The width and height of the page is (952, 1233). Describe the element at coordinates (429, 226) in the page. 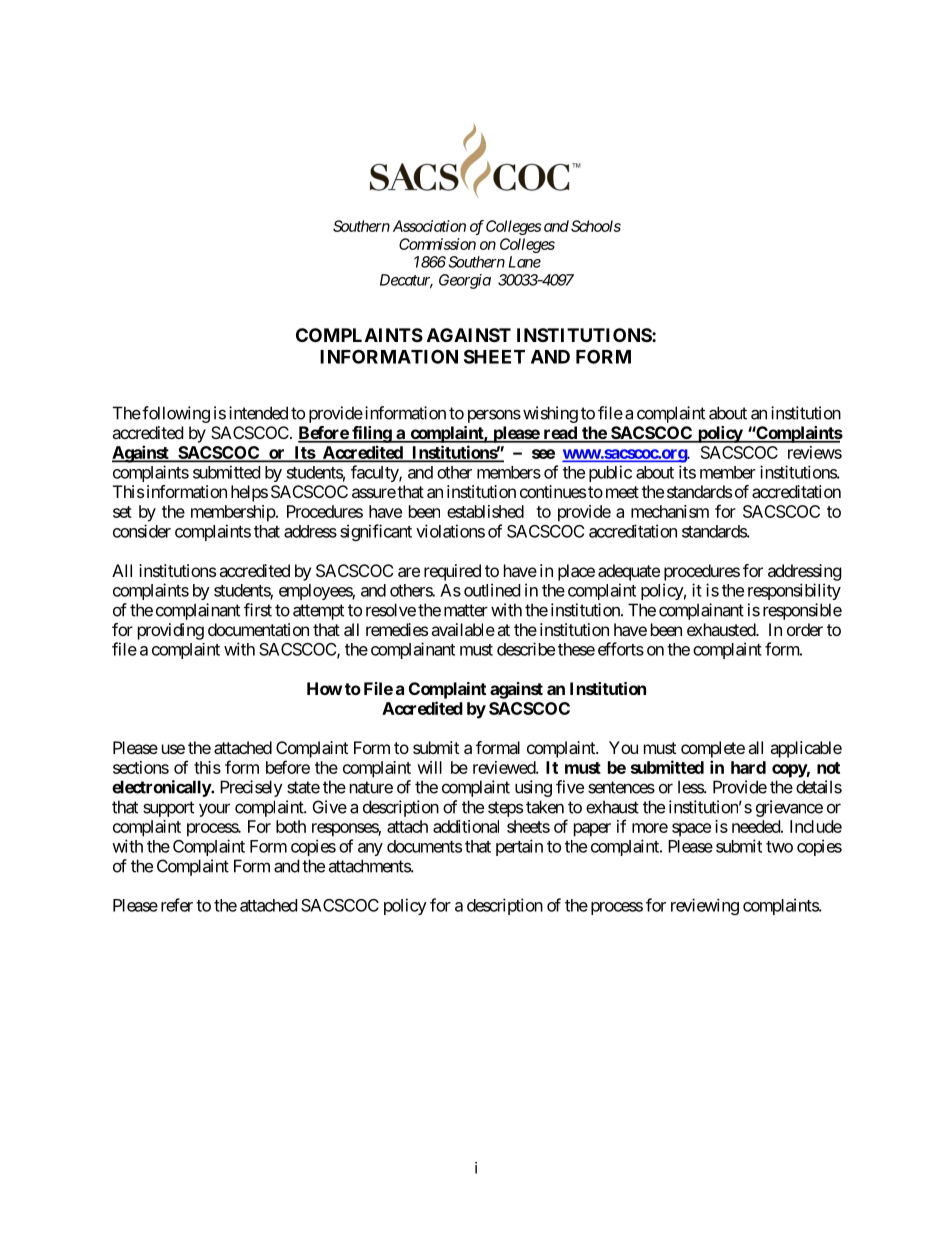

I see `Association` at that location.
